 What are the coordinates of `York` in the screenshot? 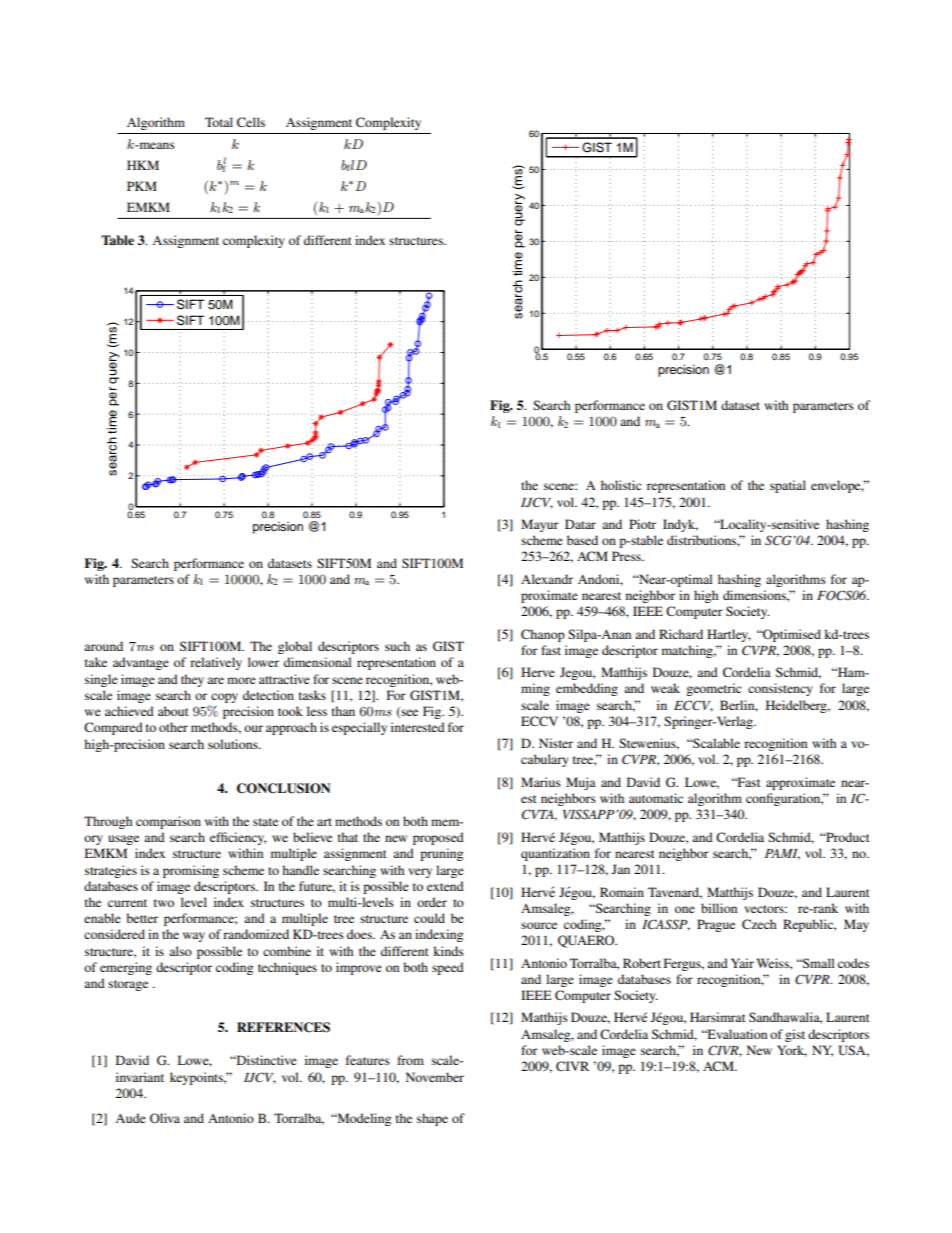 It's located at (792, 1051).
